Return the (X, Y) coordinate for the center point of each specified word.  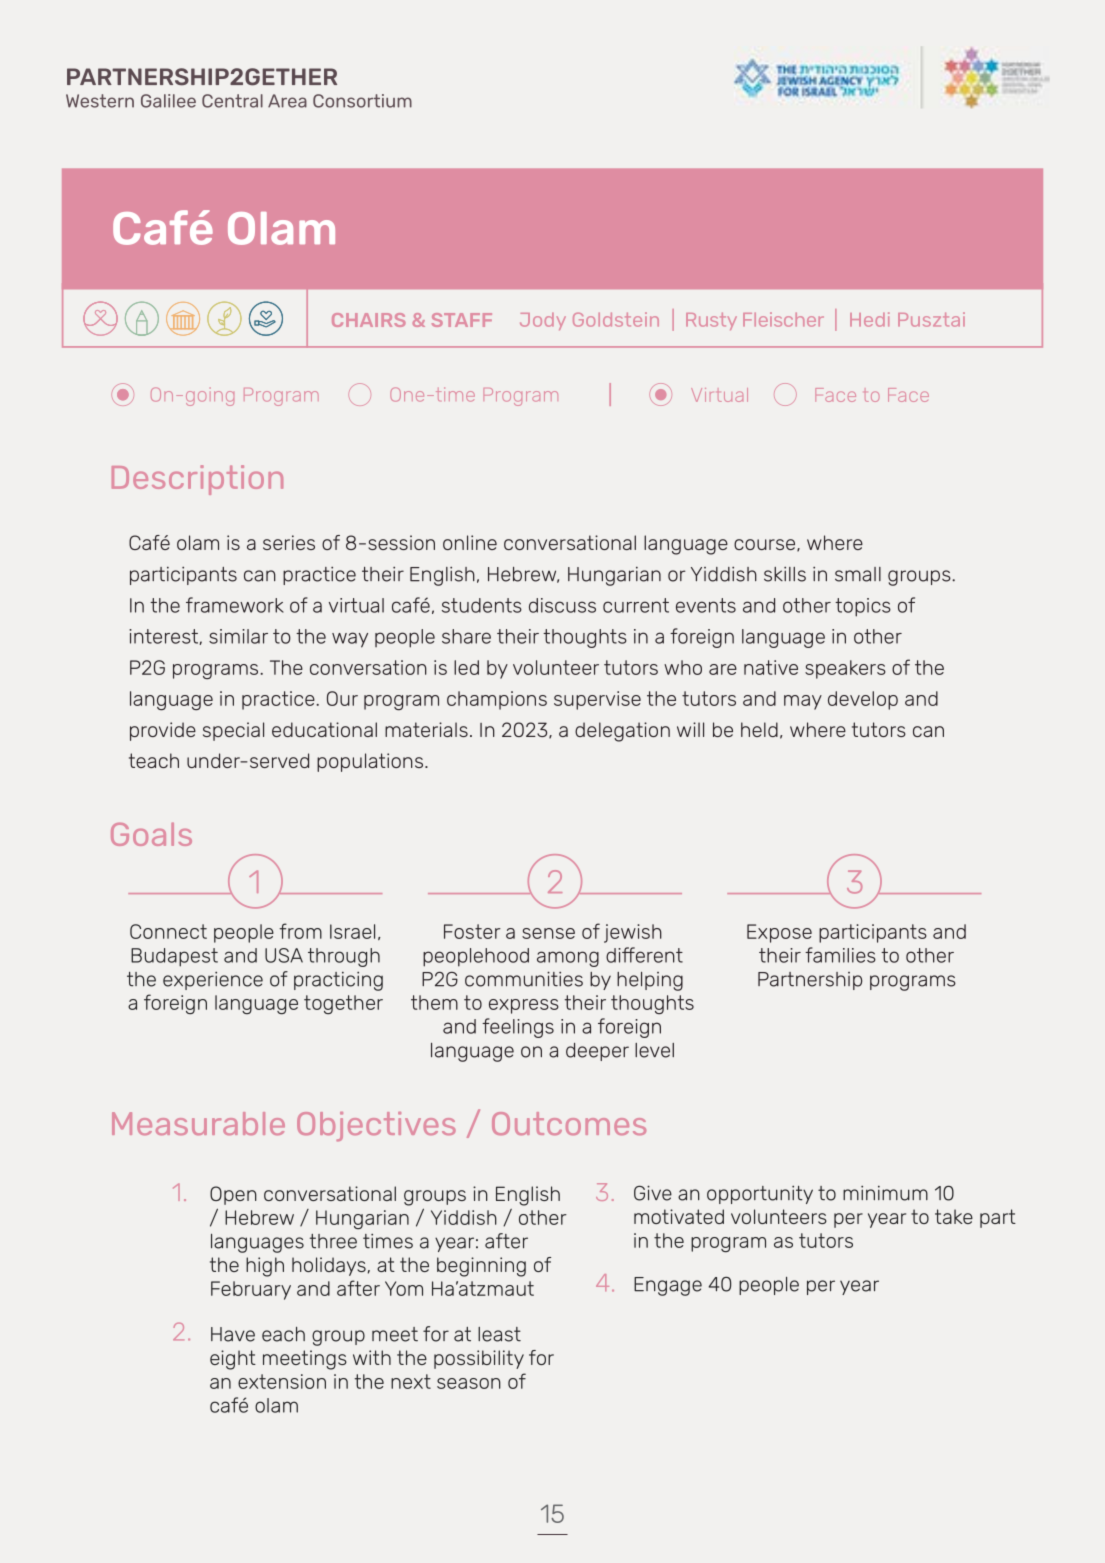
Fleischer (783, 319)
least (499, 1334)
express (524, 1006)
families (840, 955)
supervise (597, 700)
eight (233, 1360)
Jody (543, 321)
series (289, 542)
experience (213, 981)
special (233, 731)
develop (863, 700)
